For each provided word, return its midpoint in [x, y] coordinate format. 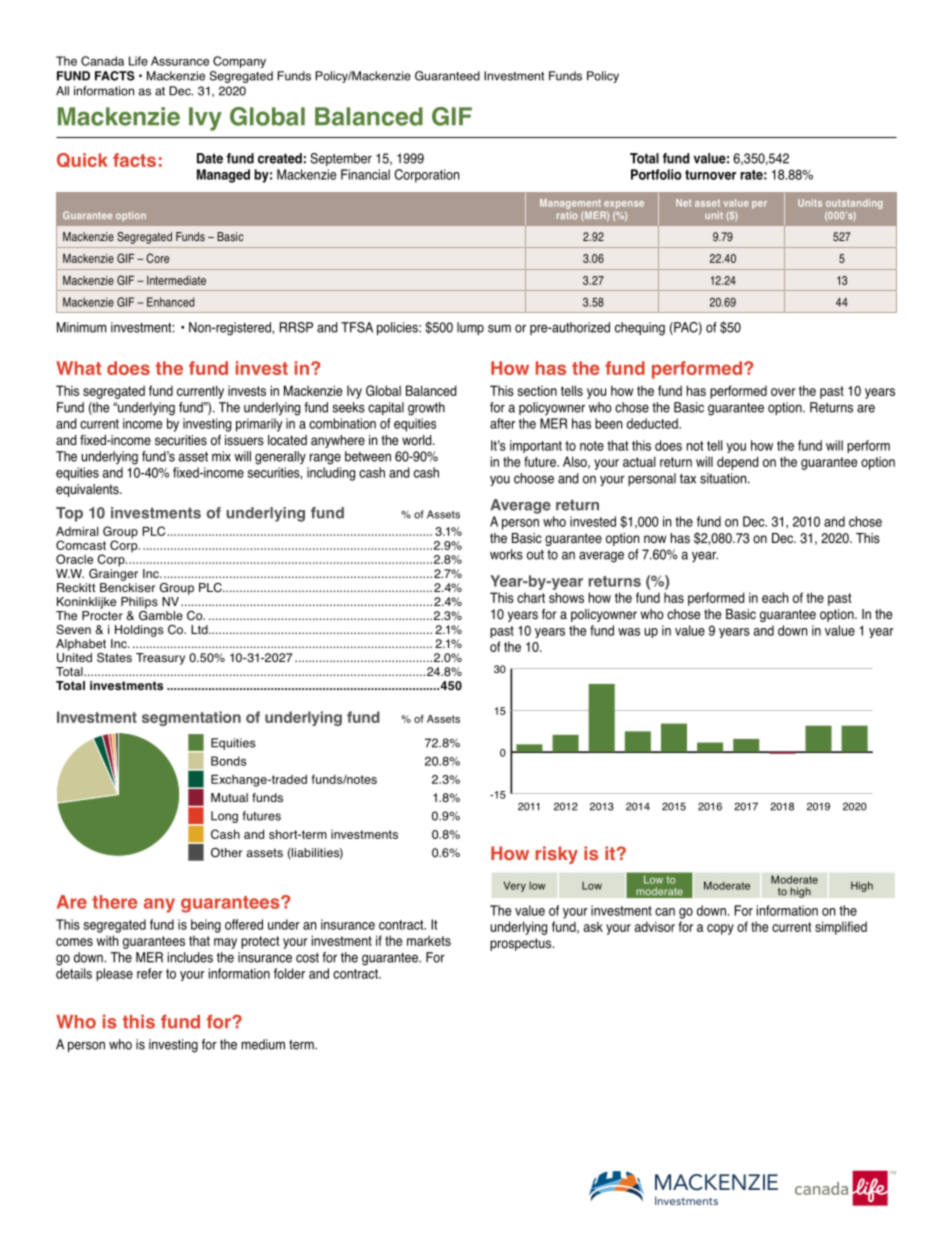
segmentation [191, 718]
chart [531, 597]
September [341, 159]
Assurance [180, 61]
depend [737, 463]
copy [720, 929]
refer [150, 973]
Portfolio [656, 174]
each [775, 597]
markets [429, 941]
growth [426, 409]
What [78, 368]
